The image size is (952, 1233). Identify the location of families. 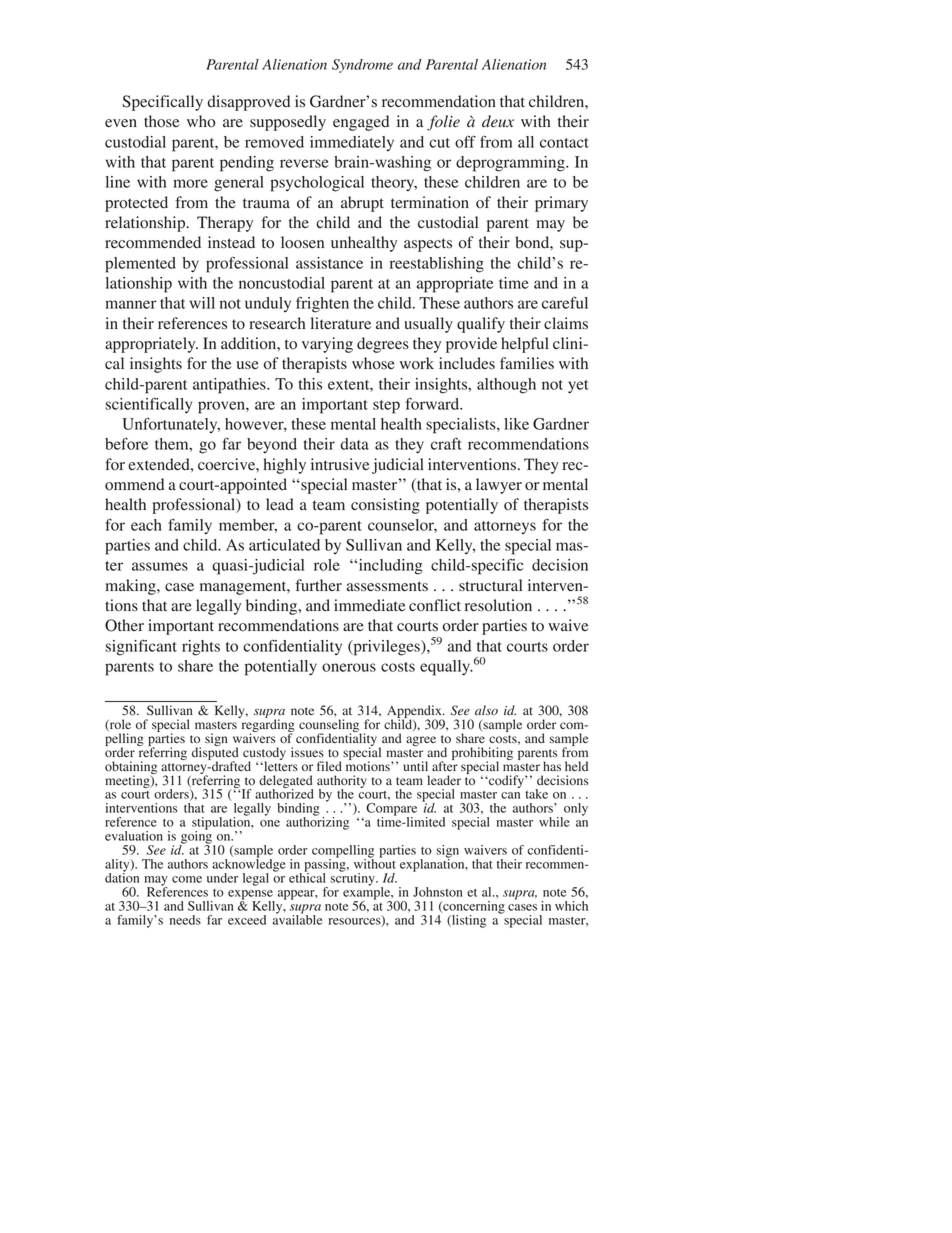
(527, 363).
